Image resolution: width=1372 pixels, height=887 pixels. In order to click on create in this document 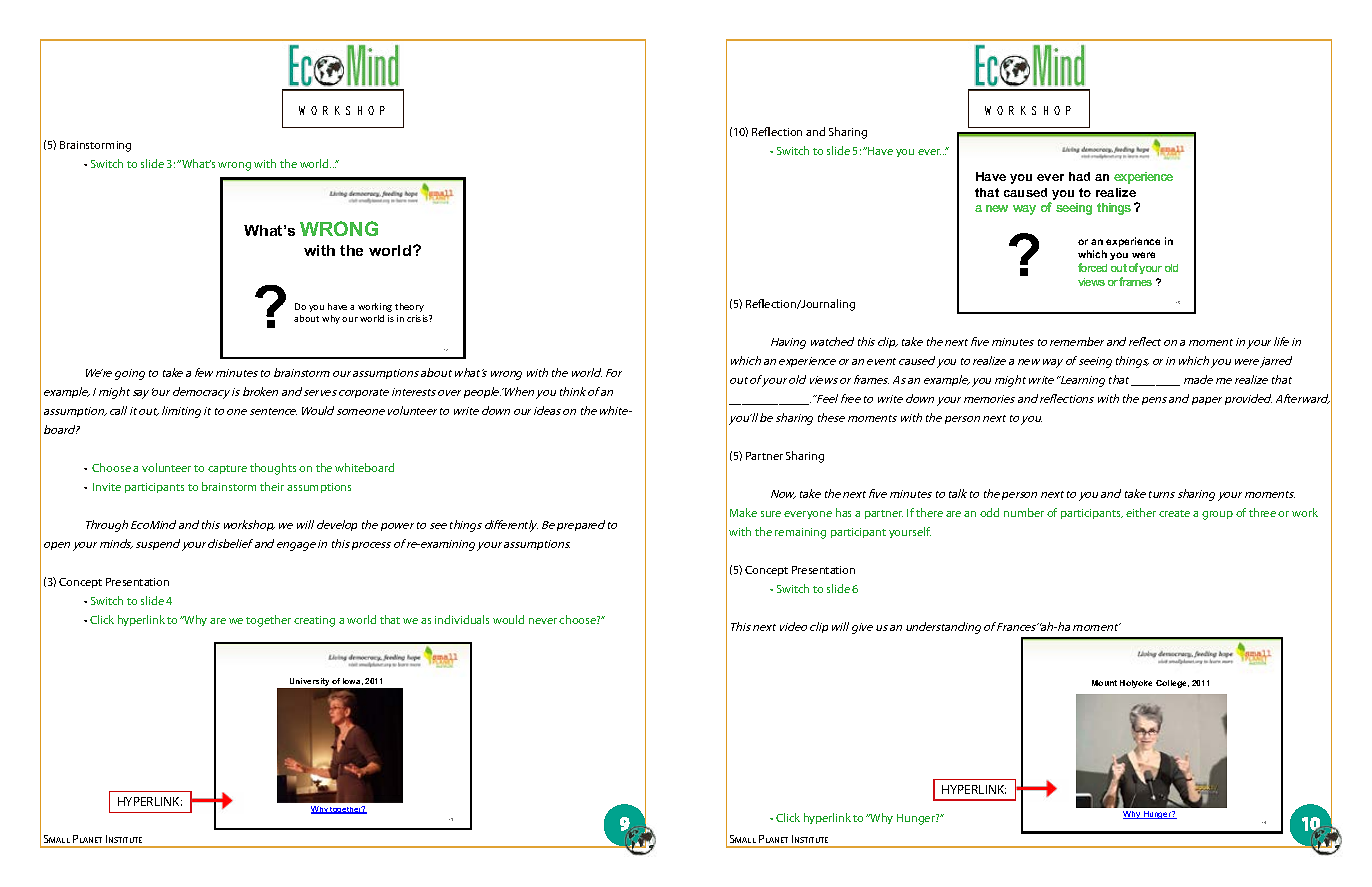, I will do `click(1174, 513)`.
